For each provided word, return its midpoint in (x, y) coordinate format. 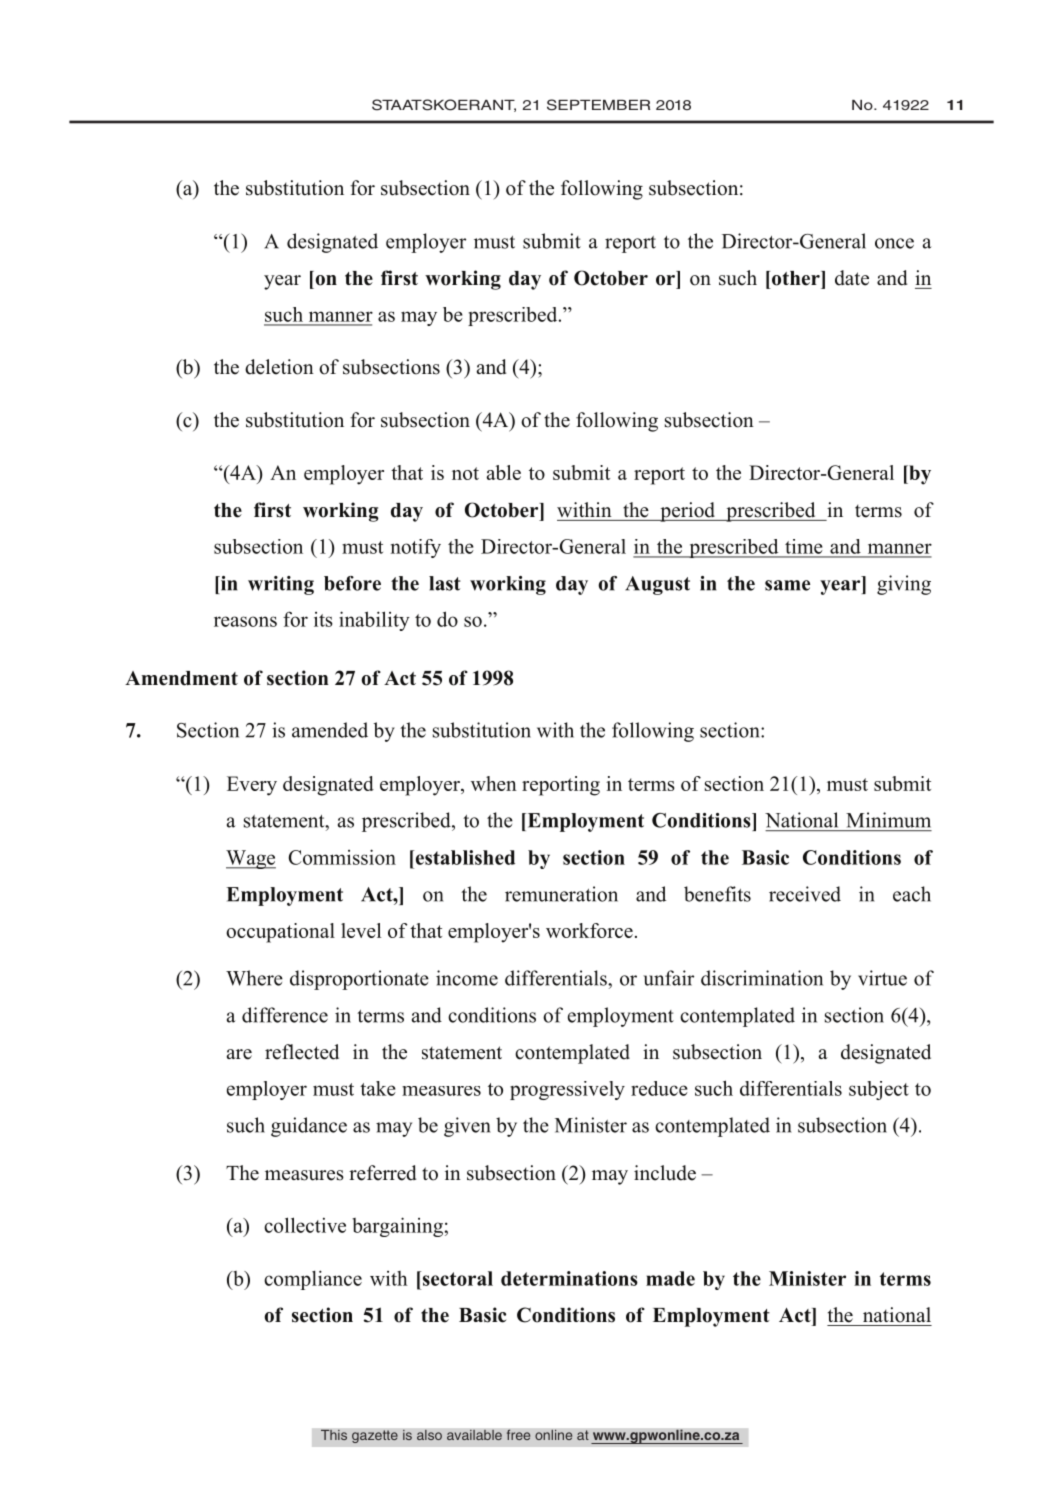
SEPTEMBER (598, 105)
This (334, 1435)
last (445, 583)
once (894, 243)
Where (254, 978)
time (803, 546)
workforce (589, 930)
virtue (882, 978)
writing (281, 585)
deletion (279, 367)
